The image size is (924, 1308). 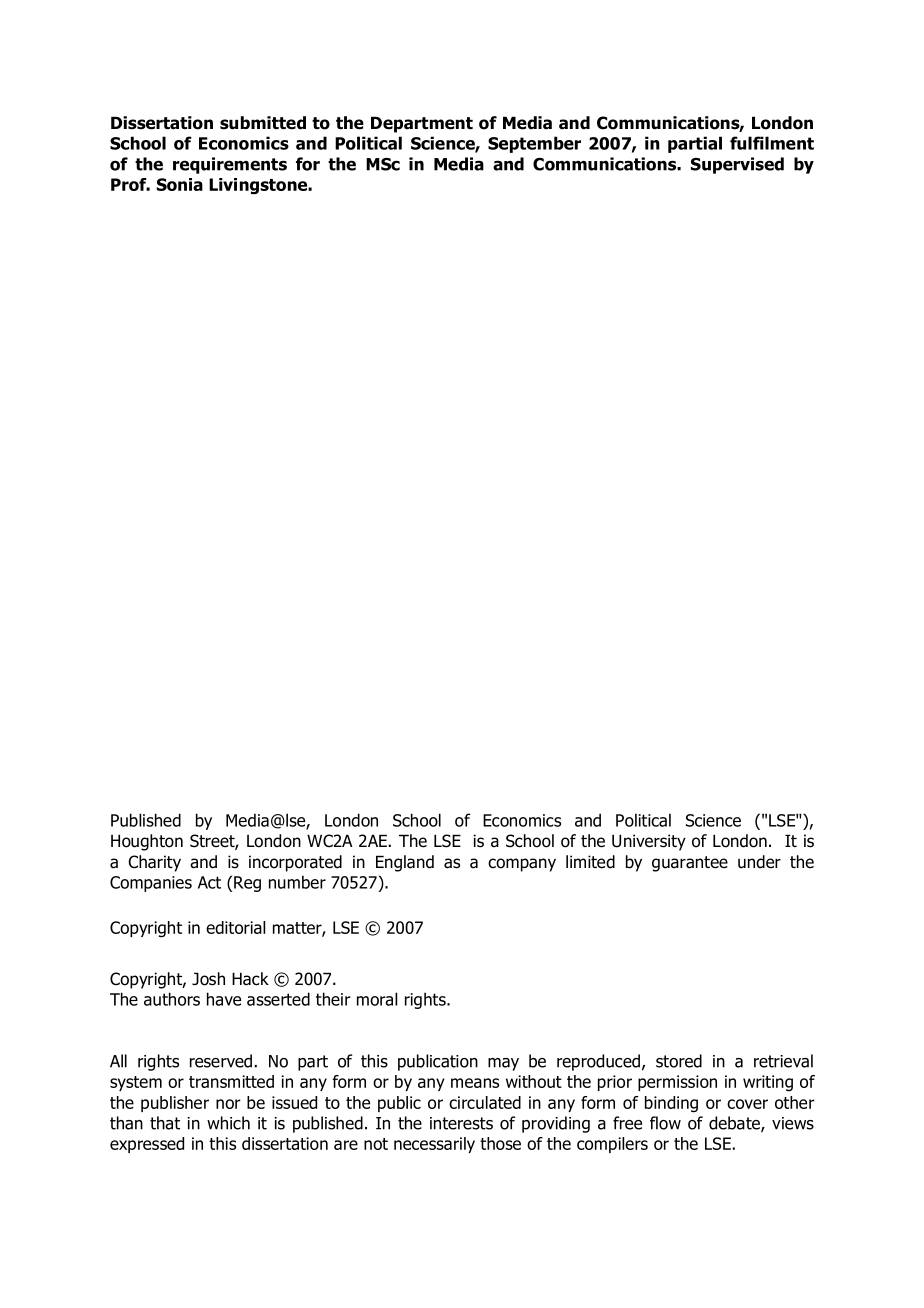 What do you see at coordinates (461, 1123) in the image?
I see `interests` at bounding box center [461, 1123].
